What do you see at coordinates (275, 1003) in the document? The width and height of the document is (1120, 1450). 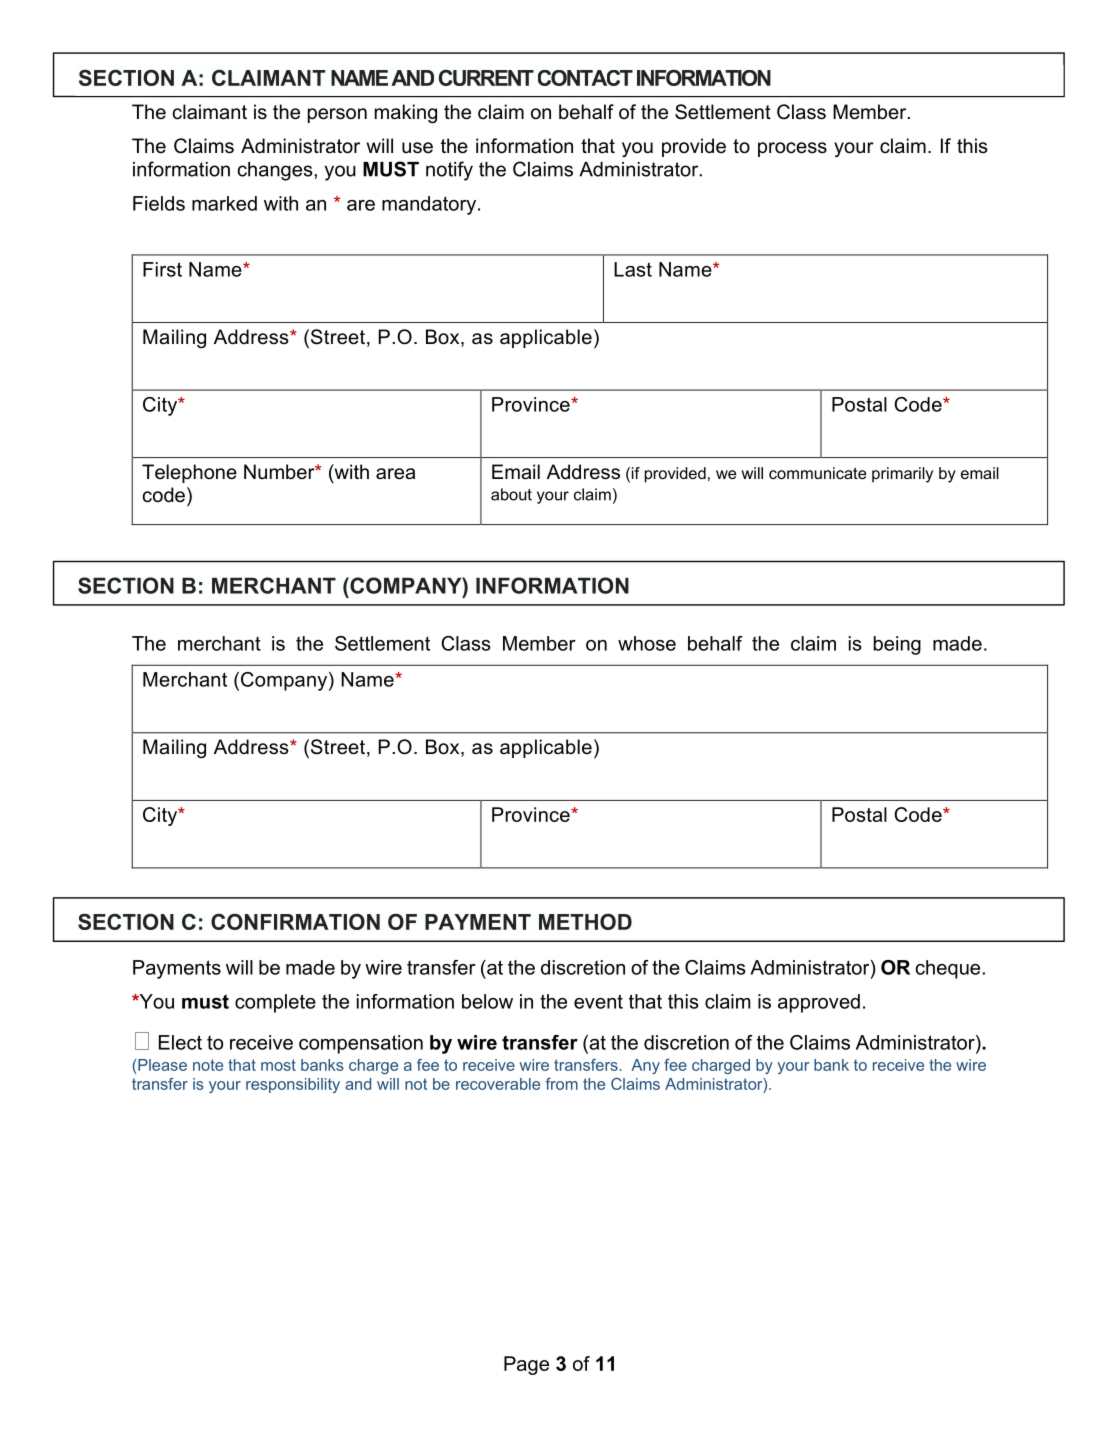 I see `complete` at bounding box center [275, 1003].
